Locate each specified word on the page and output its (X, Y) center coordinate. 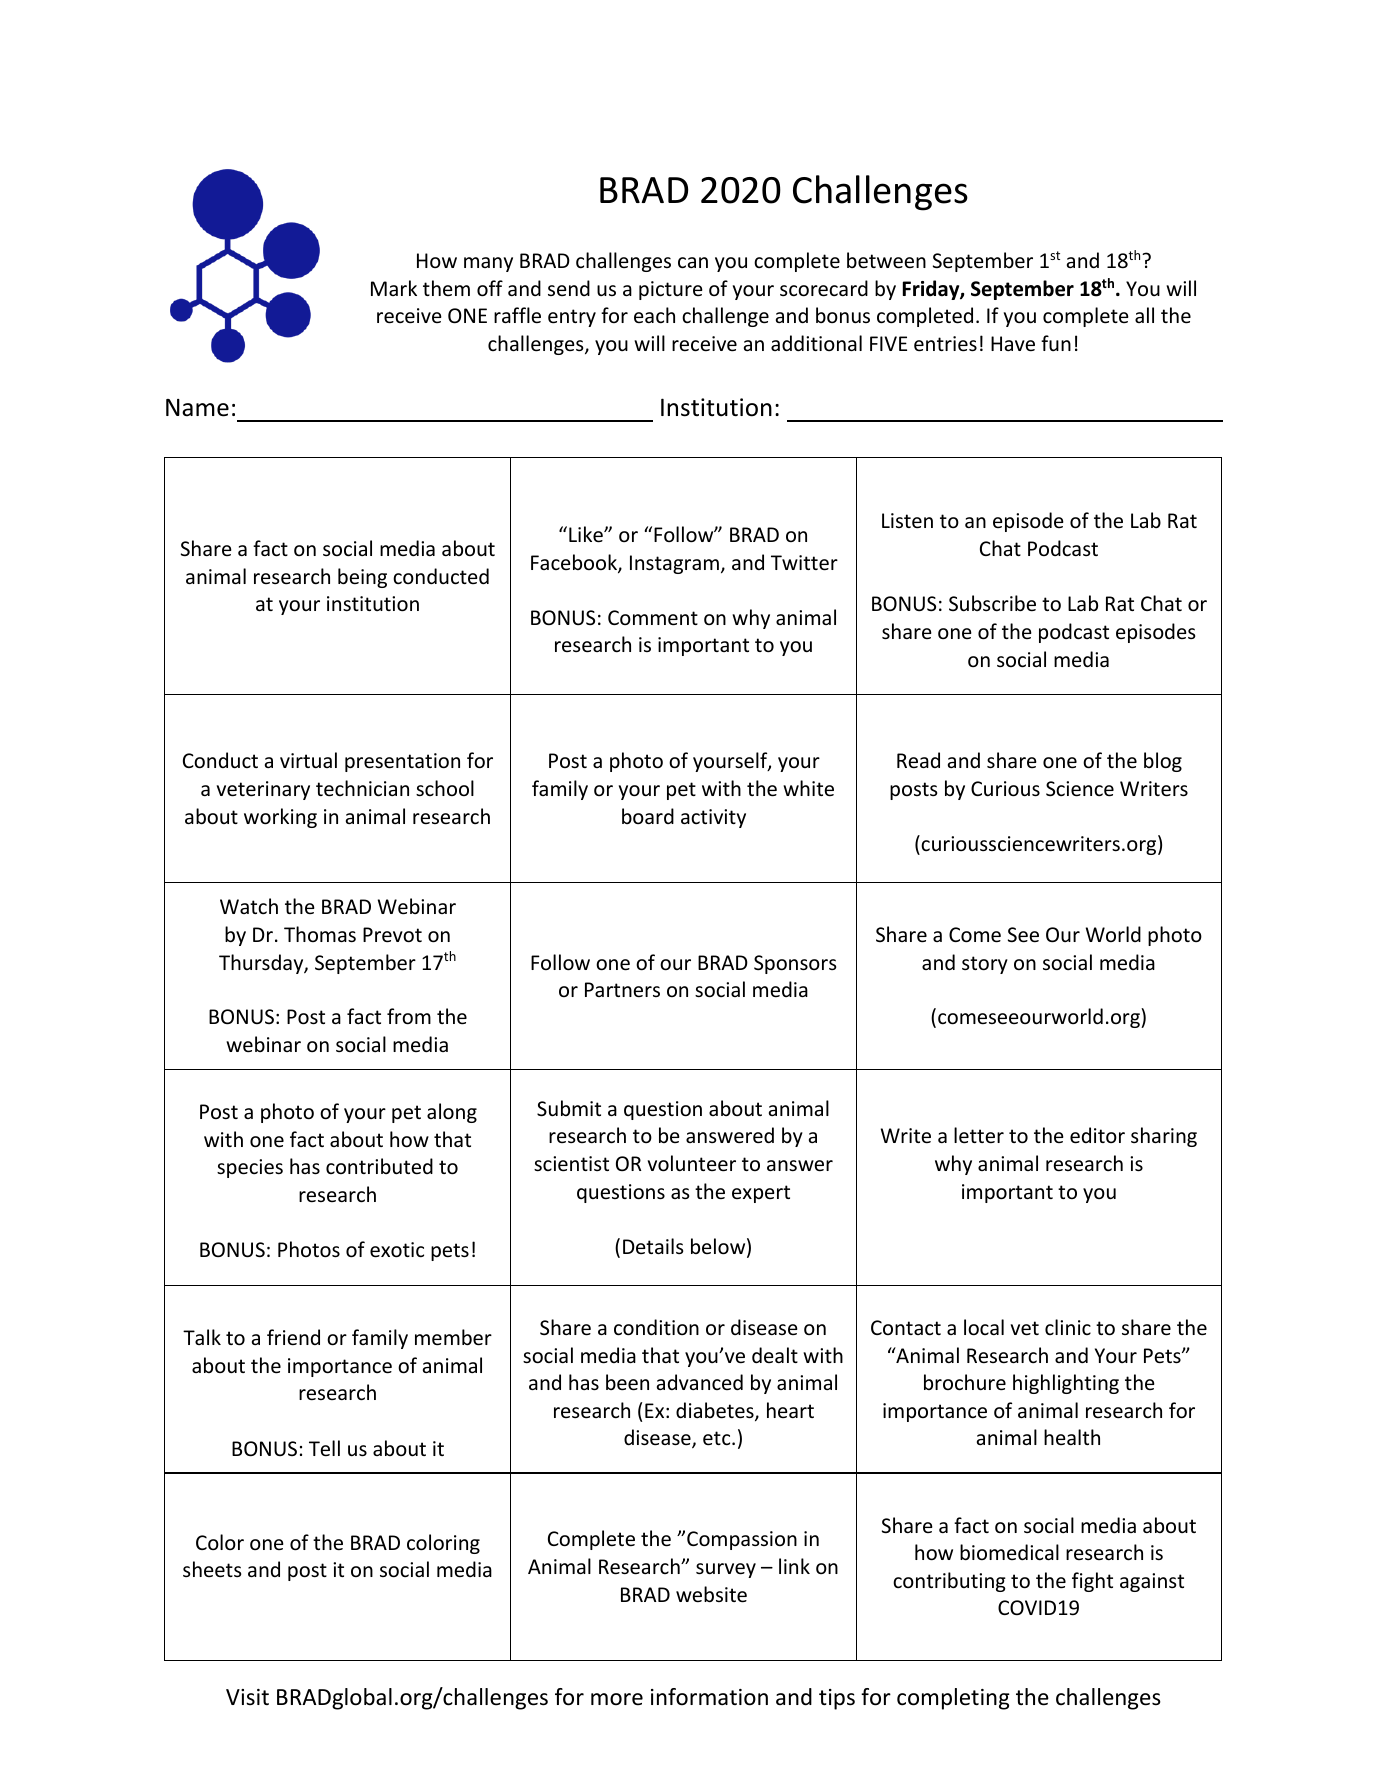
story (985, 965)
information (709, 1697)
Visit (247, 1697)
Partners (622, 990)
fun (1056, 343)
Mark (394, 288)
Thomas (320, 934)
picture (671, 290)
